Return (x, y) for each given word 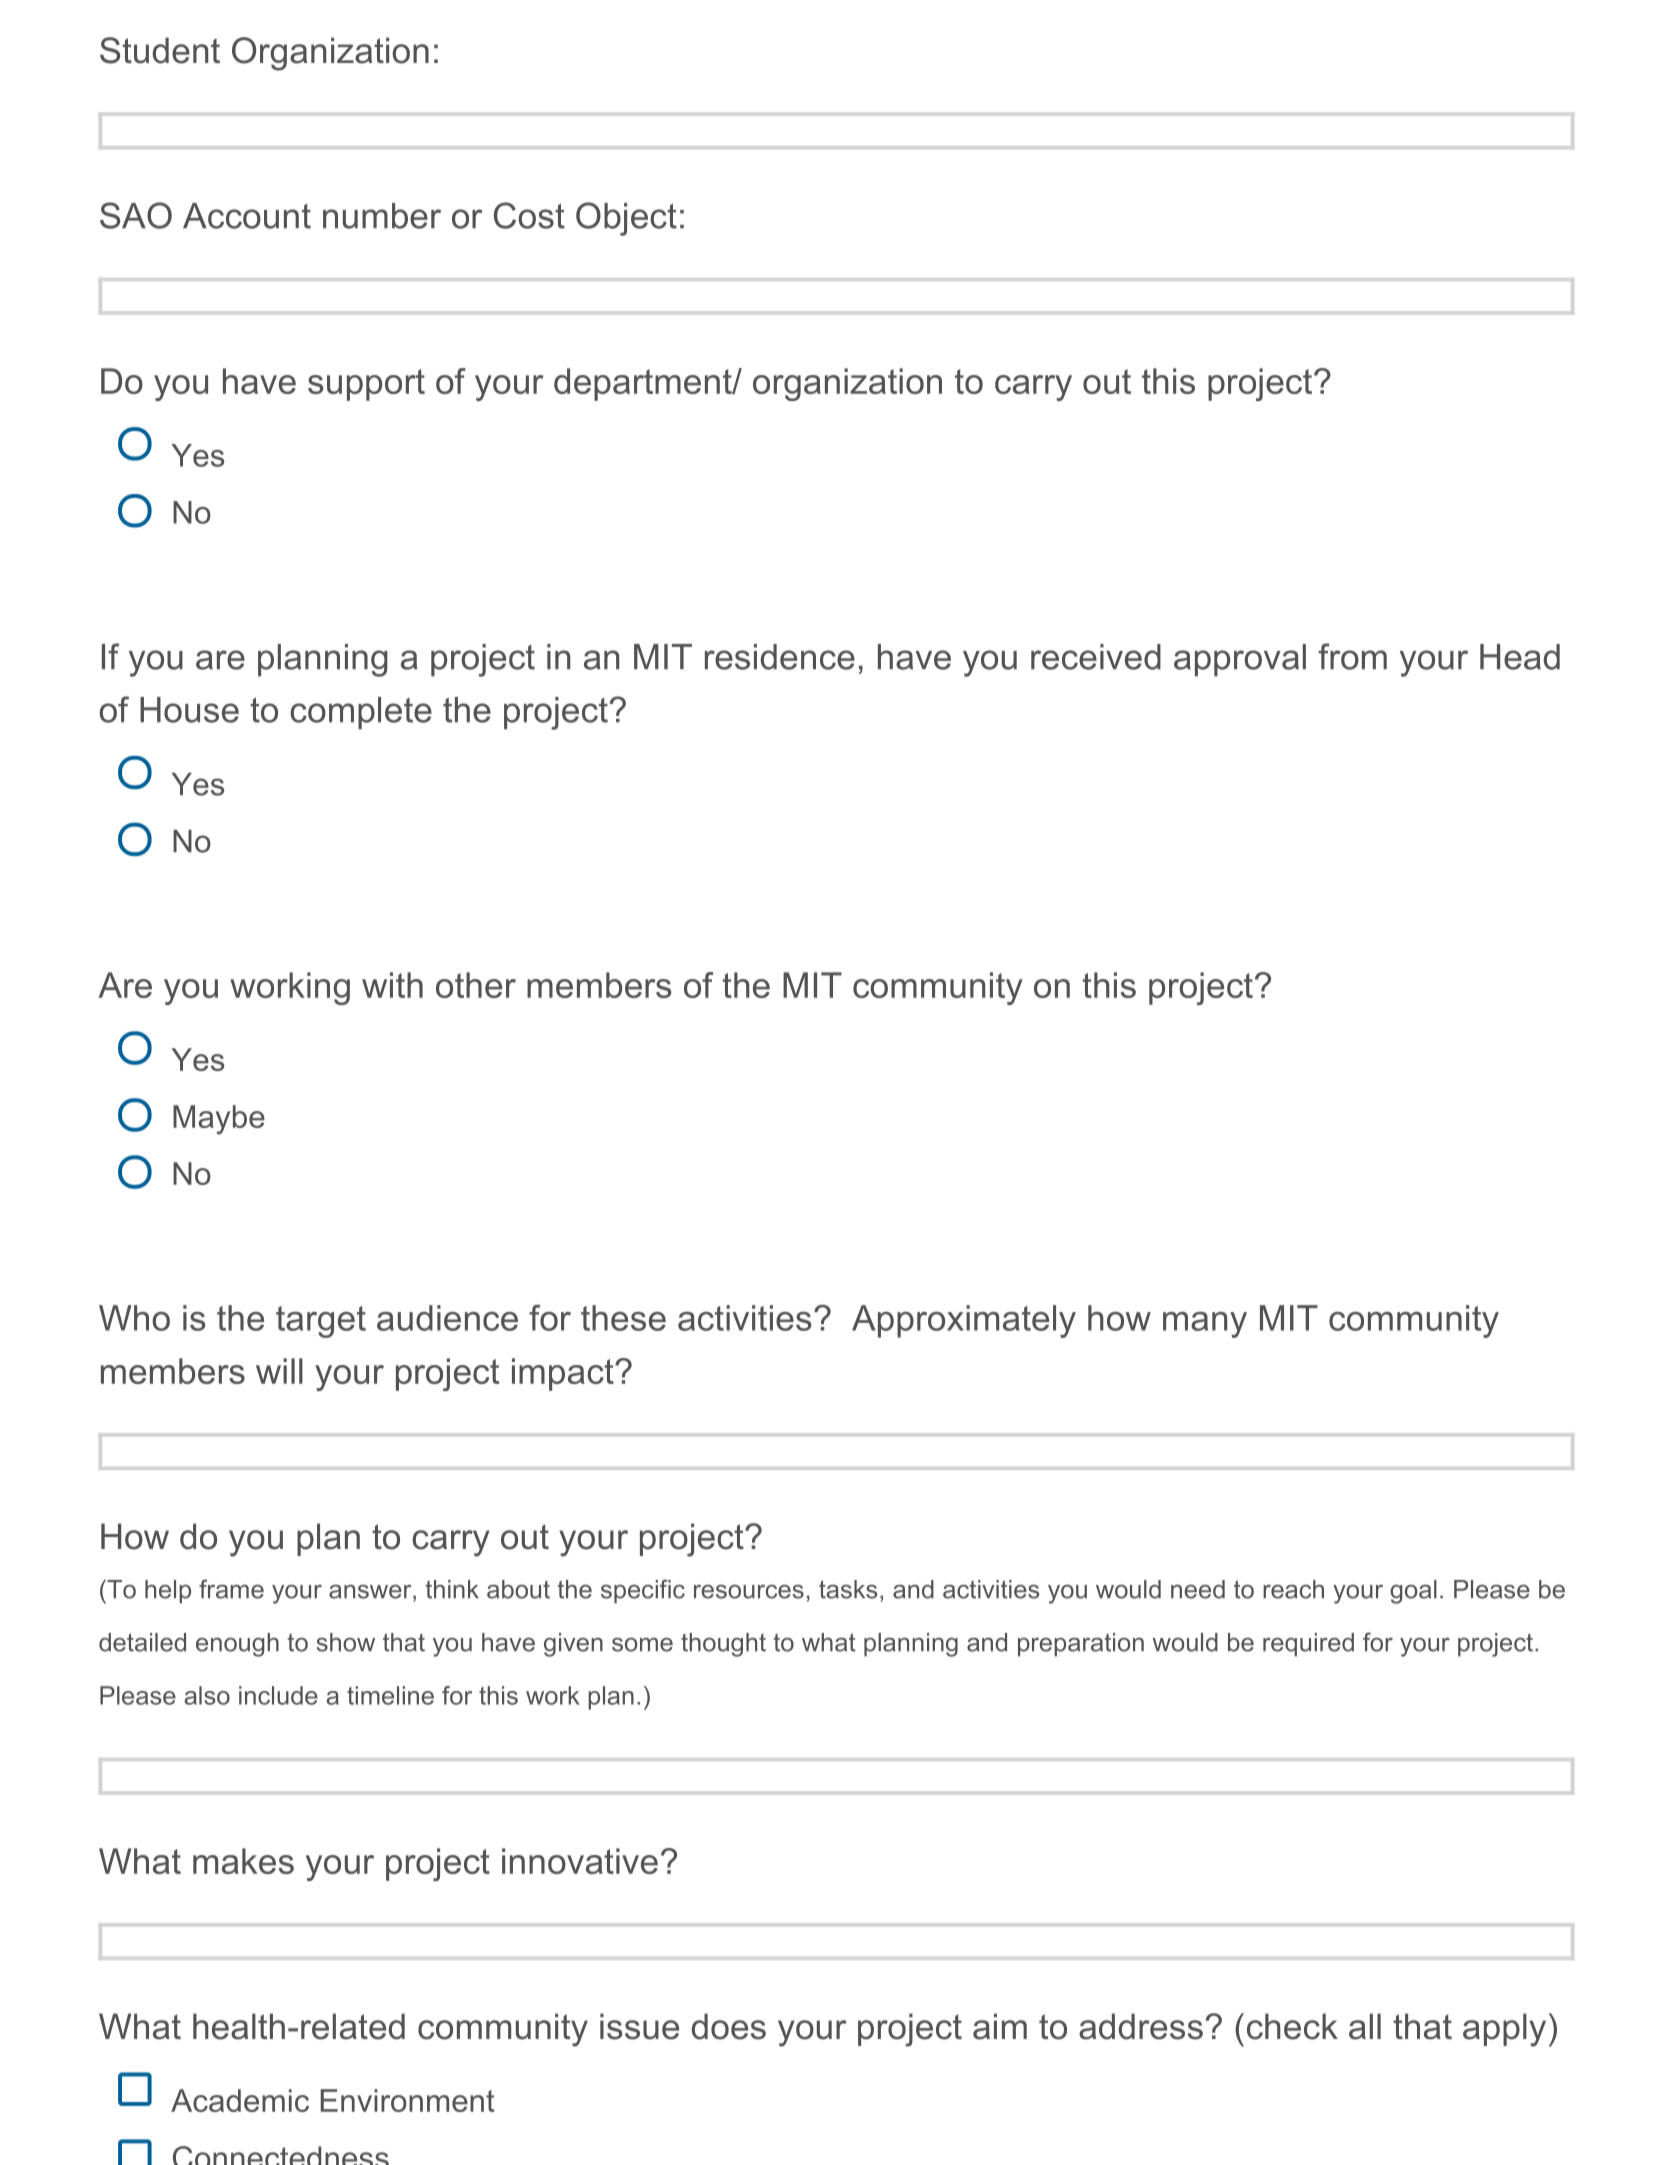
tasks (848, 1589)
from (1352, 656)
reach (1293, 1589)
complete (361, 713)
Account (247, 216)
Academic (240, 2100)
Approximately (964, 1321)
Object (626, 219)
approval (1240, 660)
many (1205, 1325)
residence (780, 657)
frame (231, 1589)
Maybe (219, 1120)
